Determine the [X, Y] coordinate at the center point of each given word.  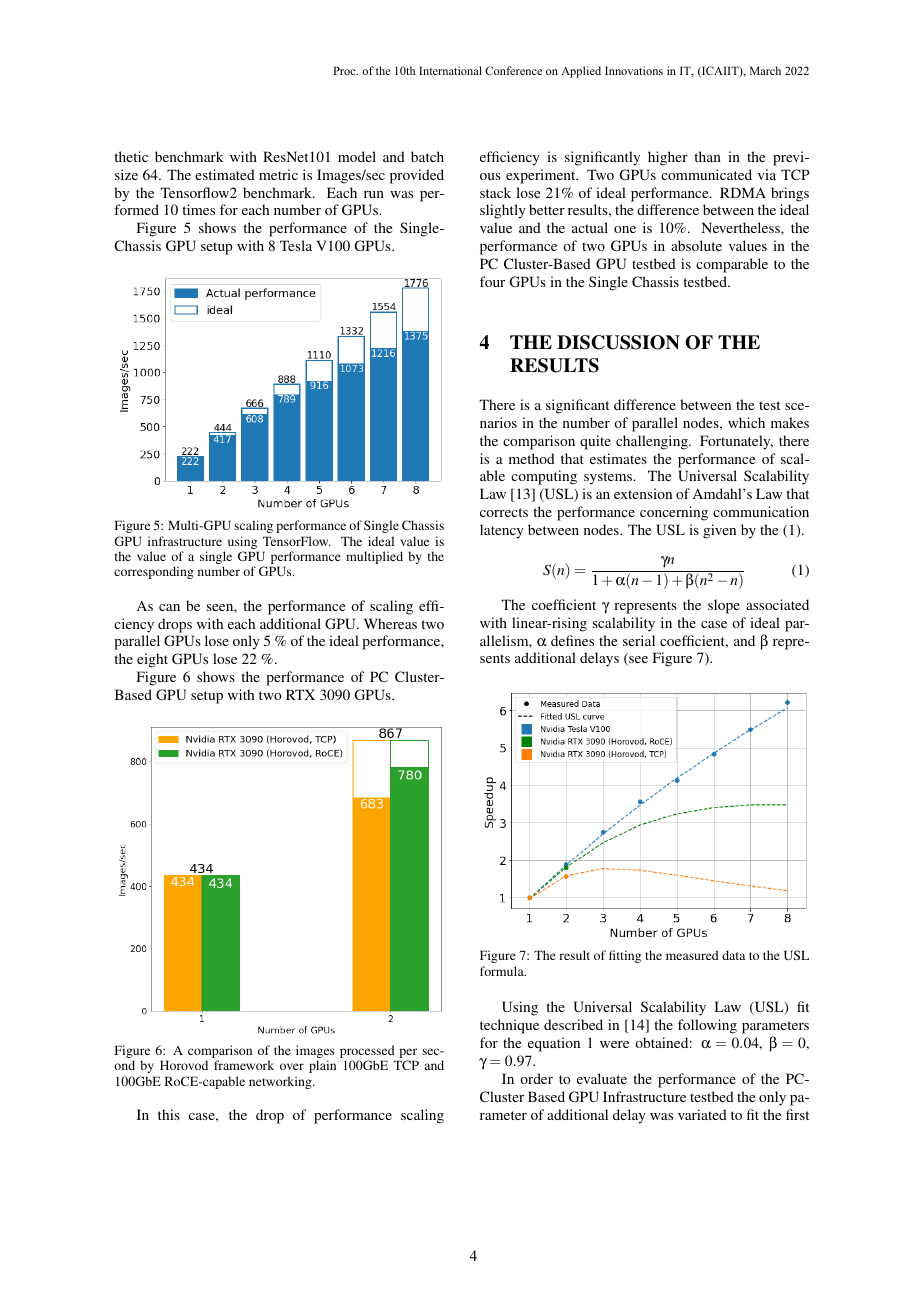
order [536, 1078]
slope [724, 606]
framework [244, 1065]
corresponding [154, 572]
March [765, 70]
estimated [225, 174]
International [450, 70]
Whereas [390, 623]
